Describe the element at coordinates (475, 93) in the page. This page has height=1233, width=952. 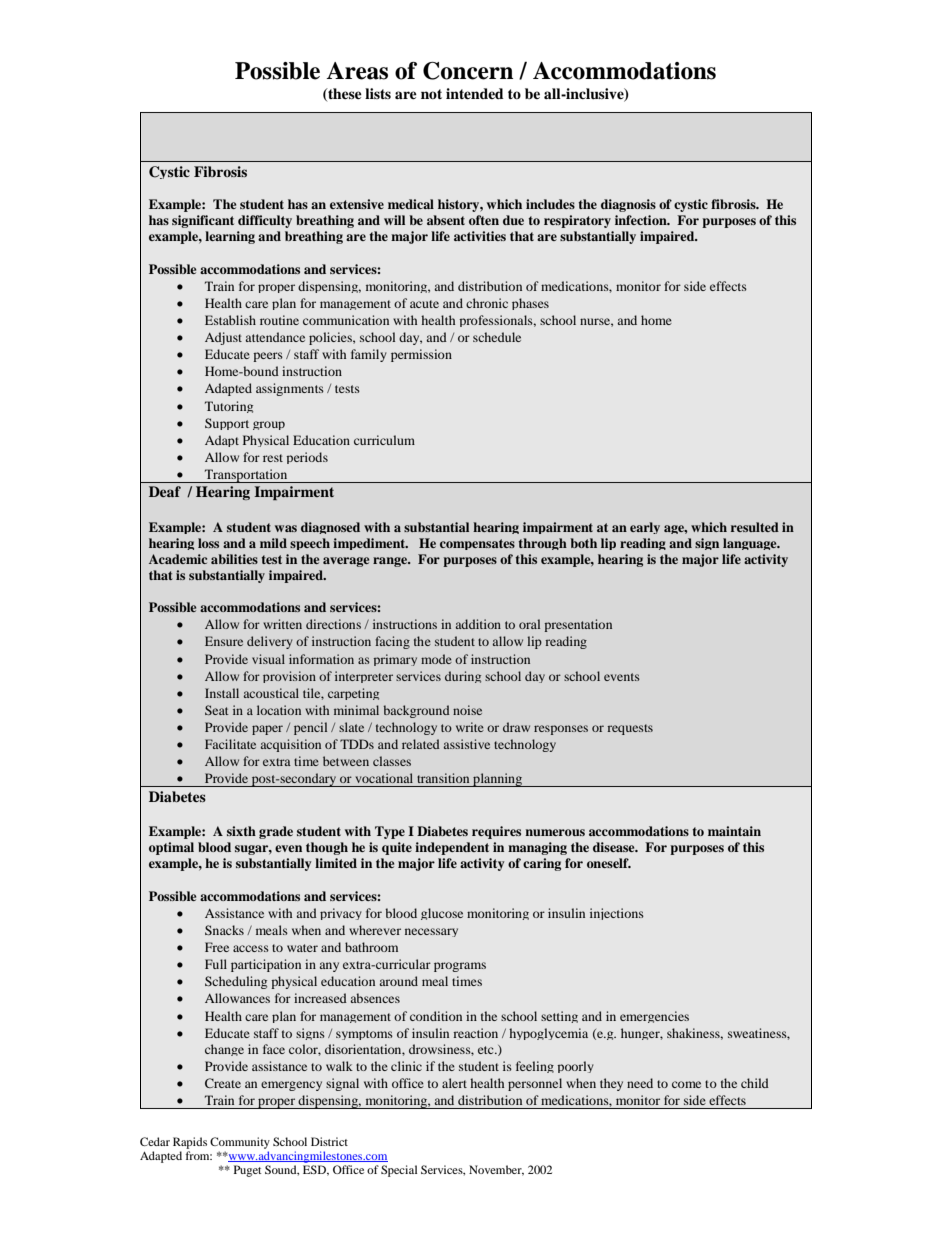
I see `intended` at that location.
